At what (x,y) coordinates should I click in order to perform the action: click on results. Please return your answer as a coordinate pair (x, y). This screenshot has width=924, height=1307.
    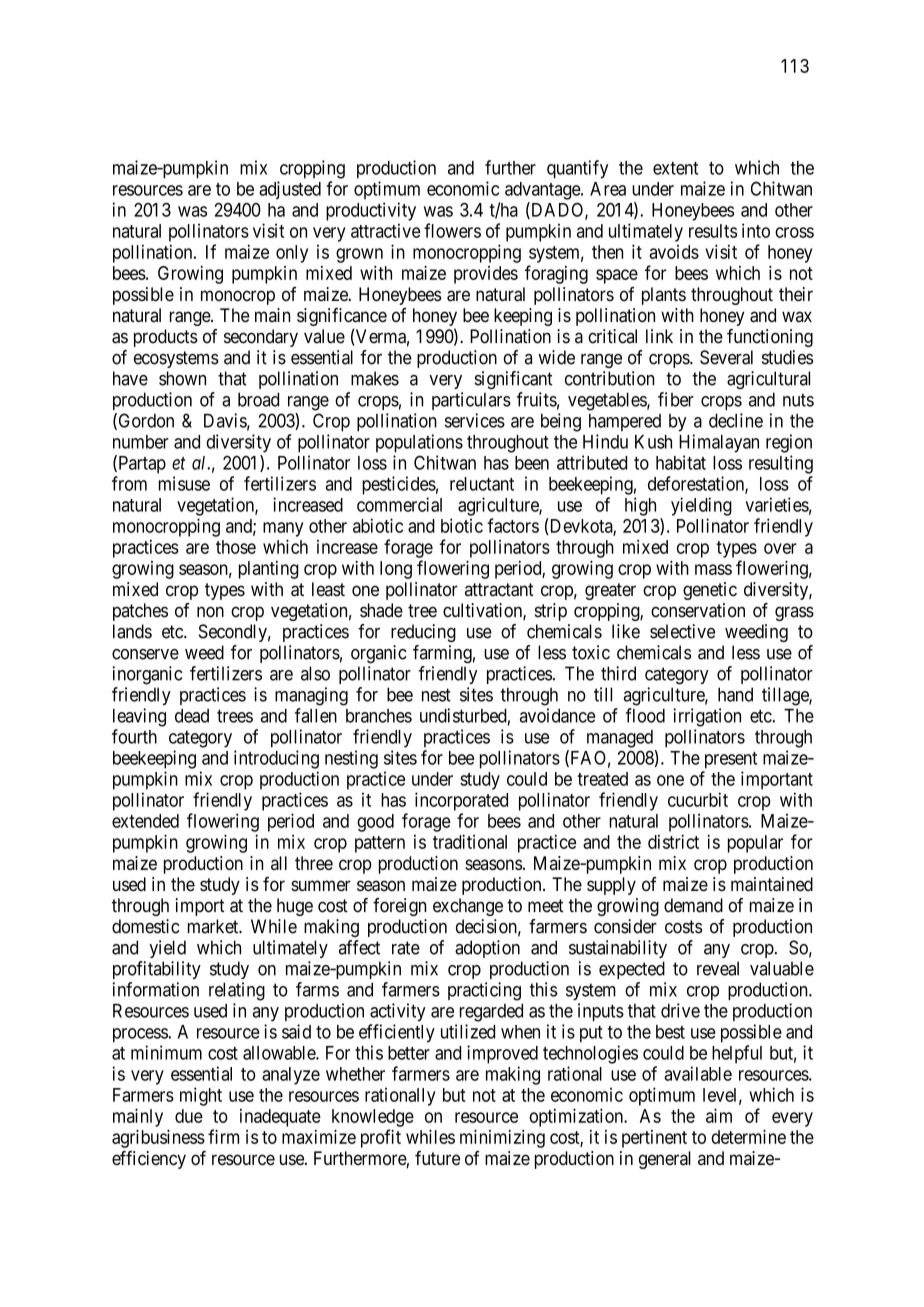
    Looking at the image, I should click on (713, 231).
